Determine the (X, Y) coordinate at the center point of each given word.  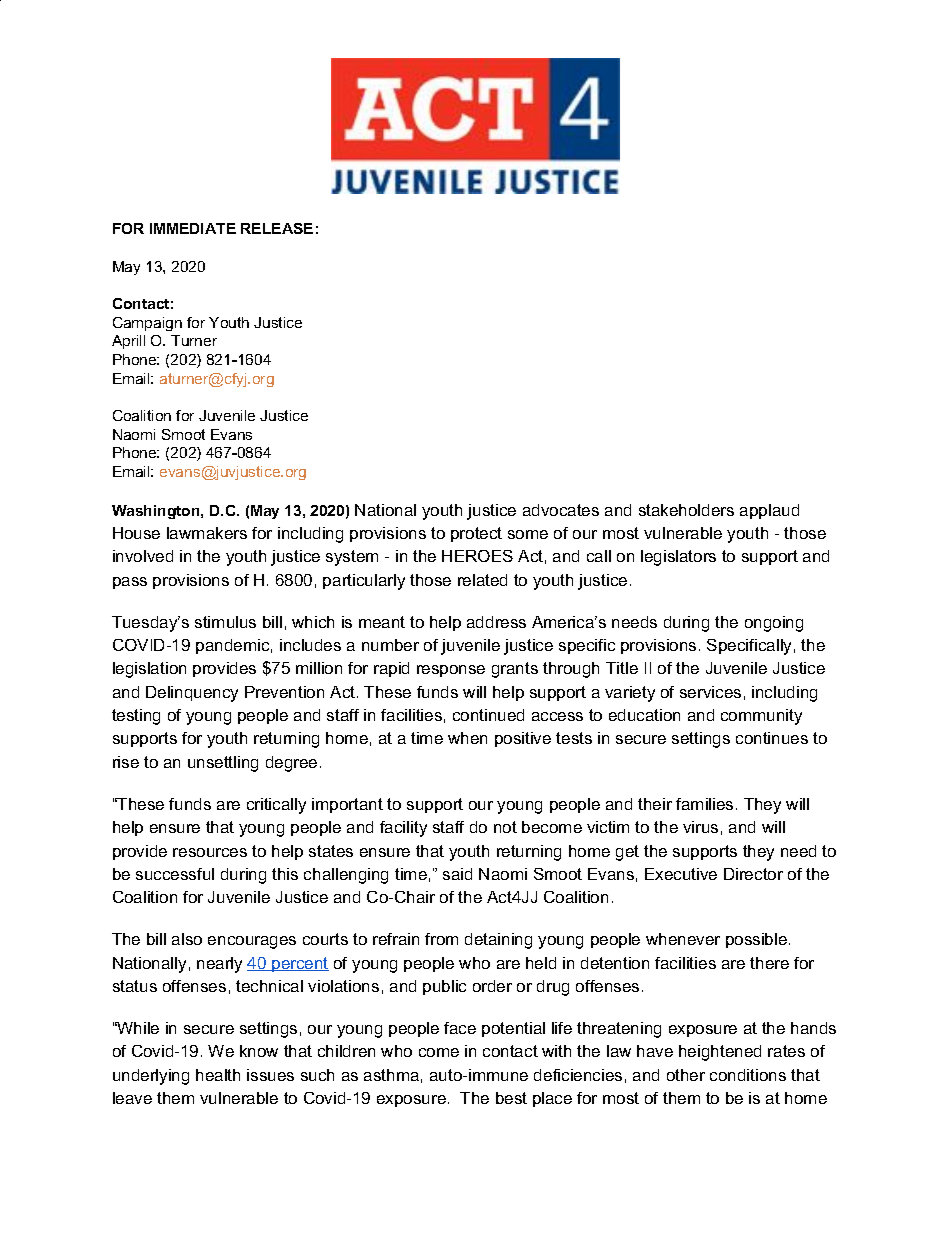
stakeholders (686, 510)
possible (758, 940)
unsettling (223, 764)
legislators (678, 558)
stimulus (225, 622)
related (482, 580)
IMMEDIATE (193, 228)
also (187, 939)
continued (488, 715)
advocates (561, 510)
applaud (769, 511)
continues (772, 738)
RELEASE (277, 228)
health (218, 1075)
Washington (157, 512)
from (441, 939)
